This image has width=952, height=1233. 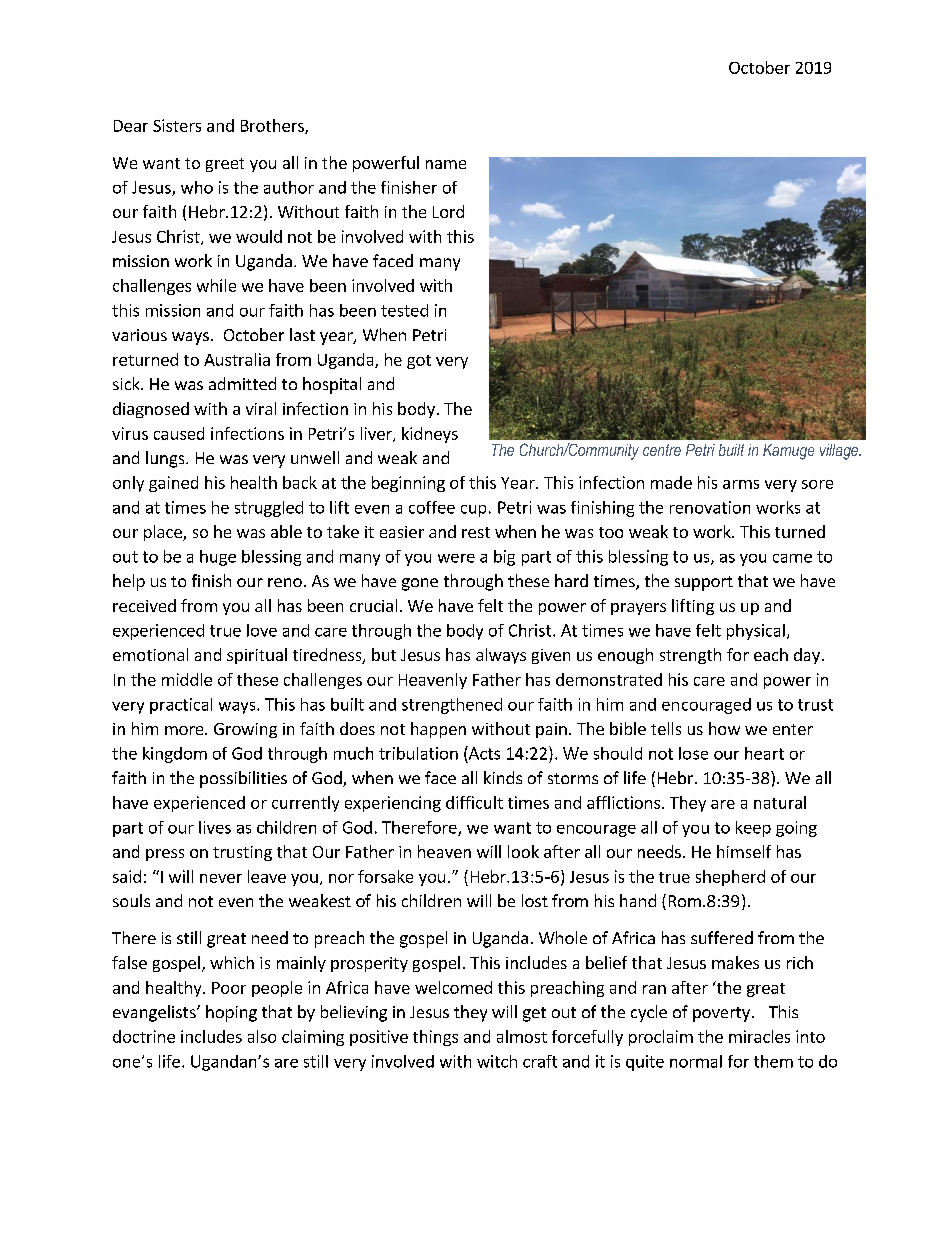 What do you see at coordinates (218, 558) in the image?
I see `huge` at bounding box center [218, 558].
